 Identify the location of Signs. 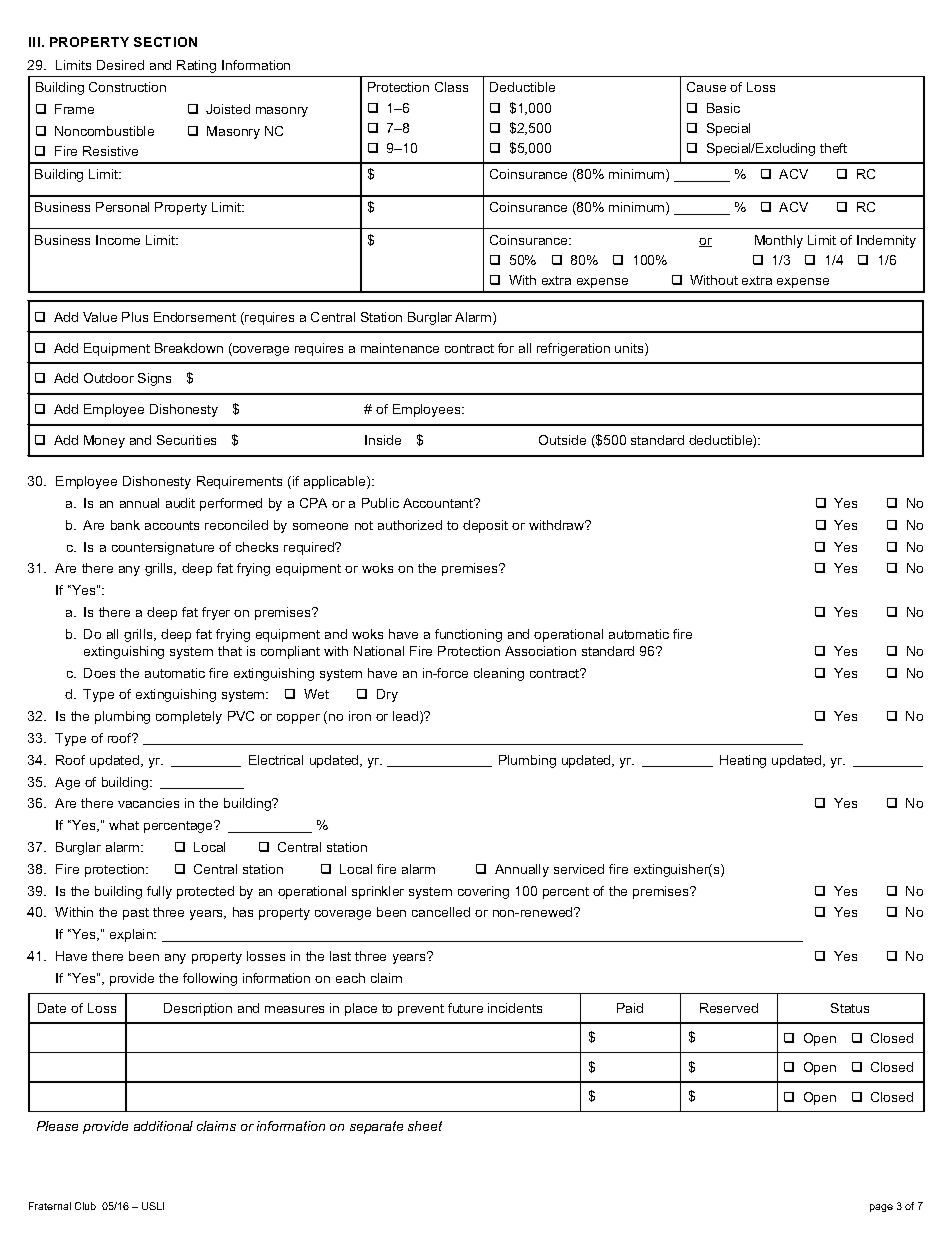
(154, 379).
